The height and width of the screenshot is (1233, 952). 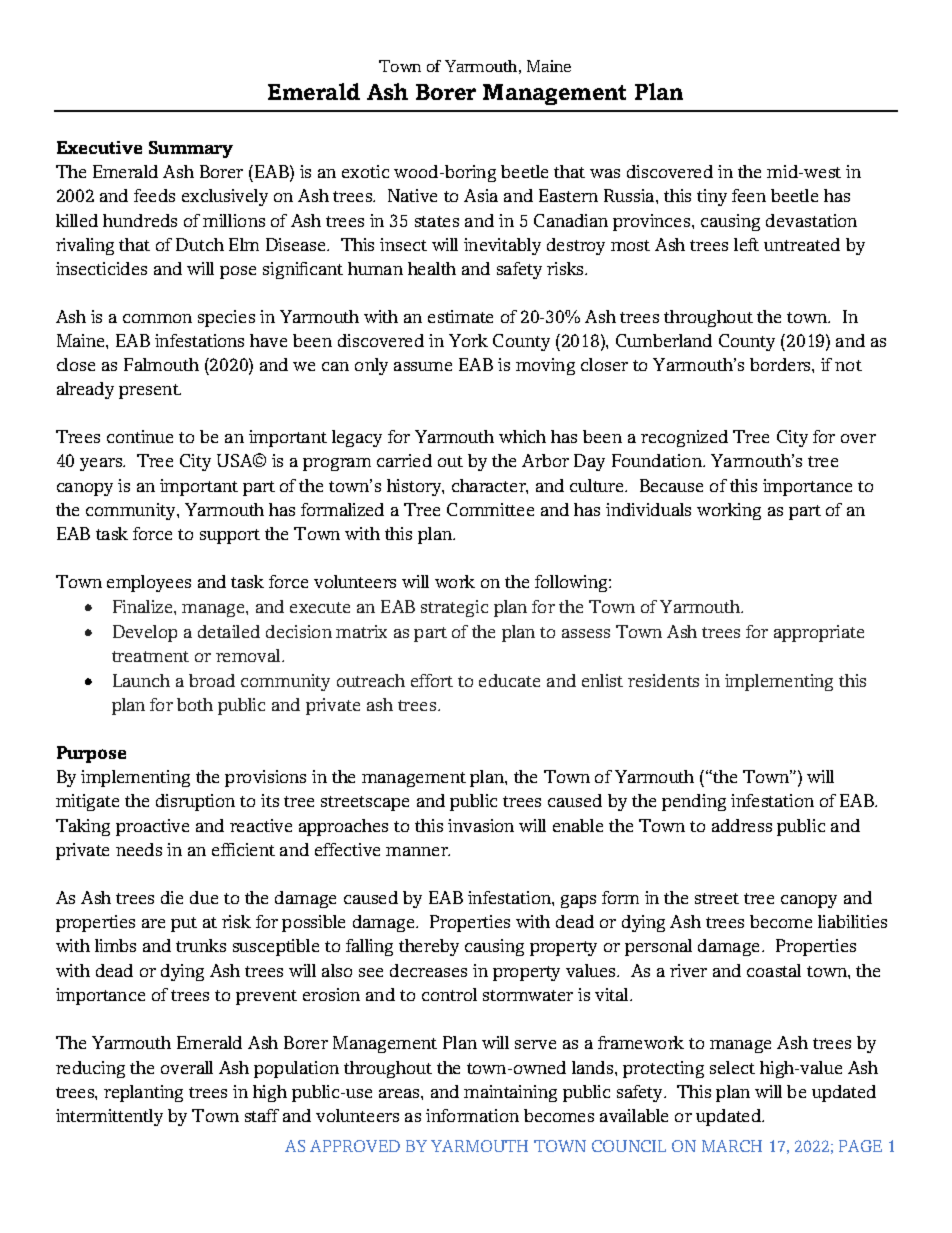 I want to click on Asia, so click(x=481, y=195).
